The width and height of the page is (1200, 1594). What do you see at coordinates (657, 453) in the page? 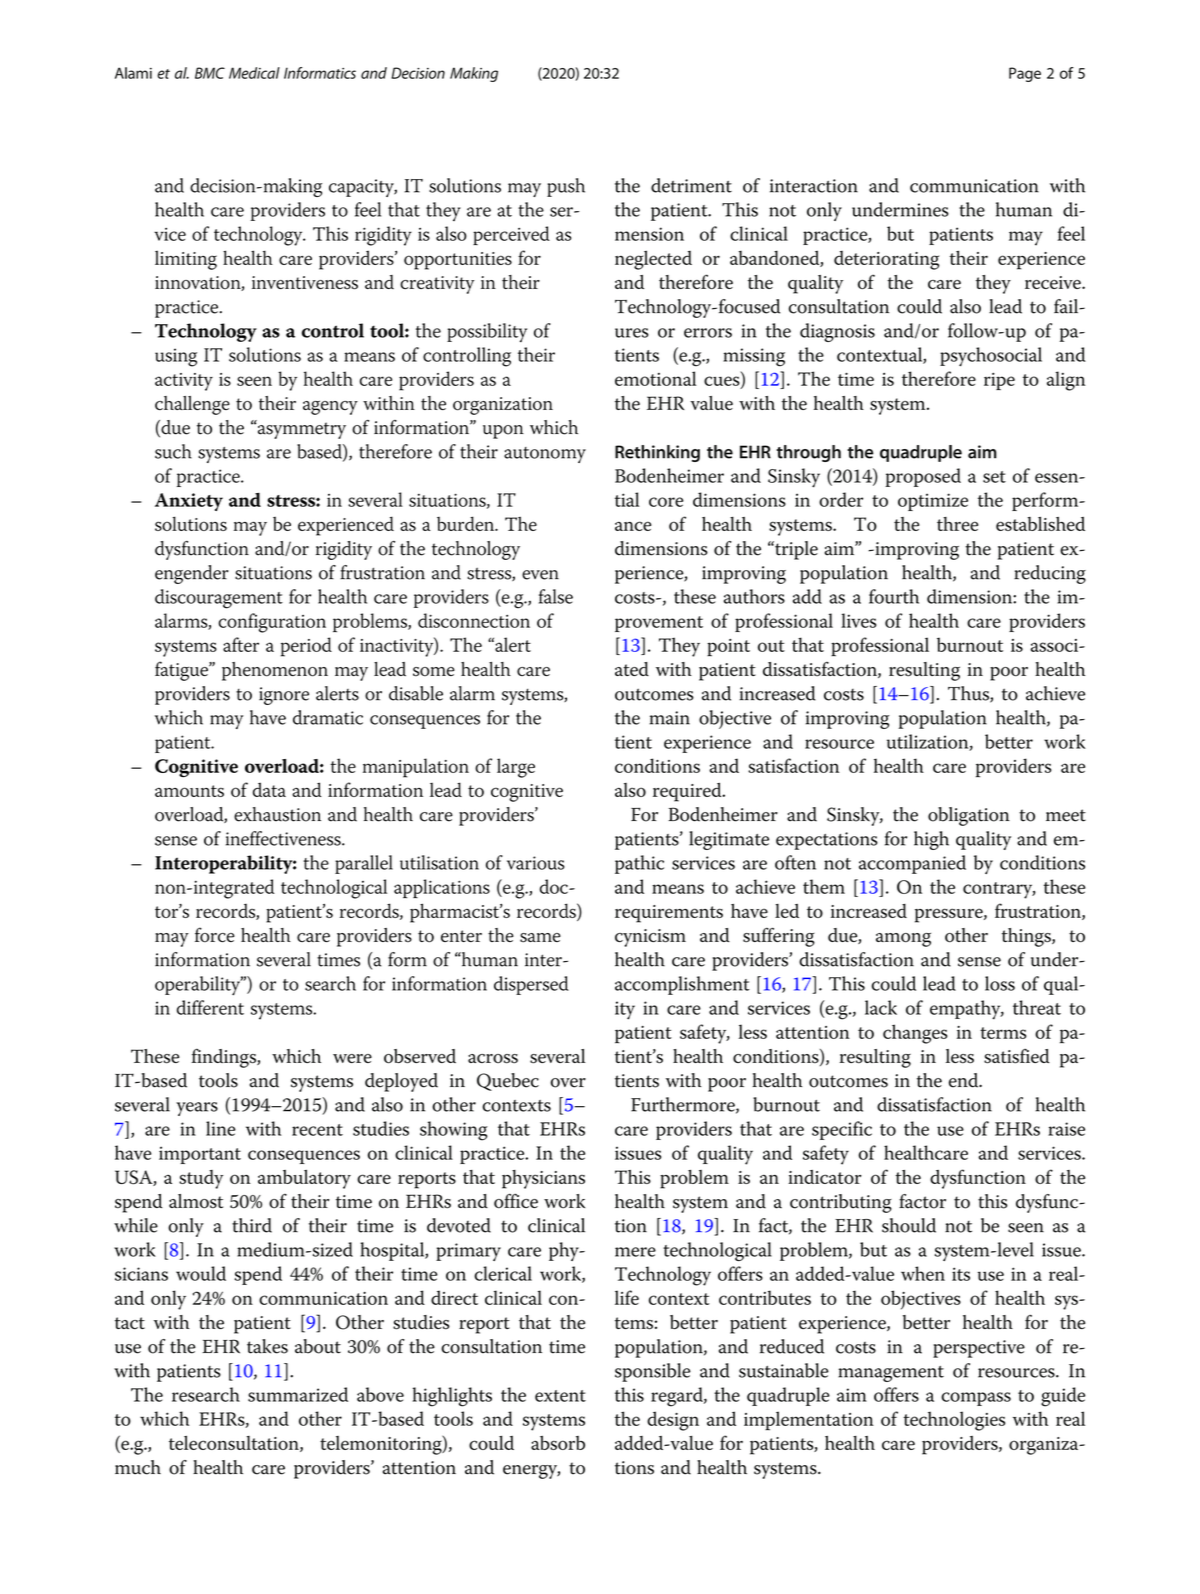
I see `Rethinking` at bounding box center [657, 453].
